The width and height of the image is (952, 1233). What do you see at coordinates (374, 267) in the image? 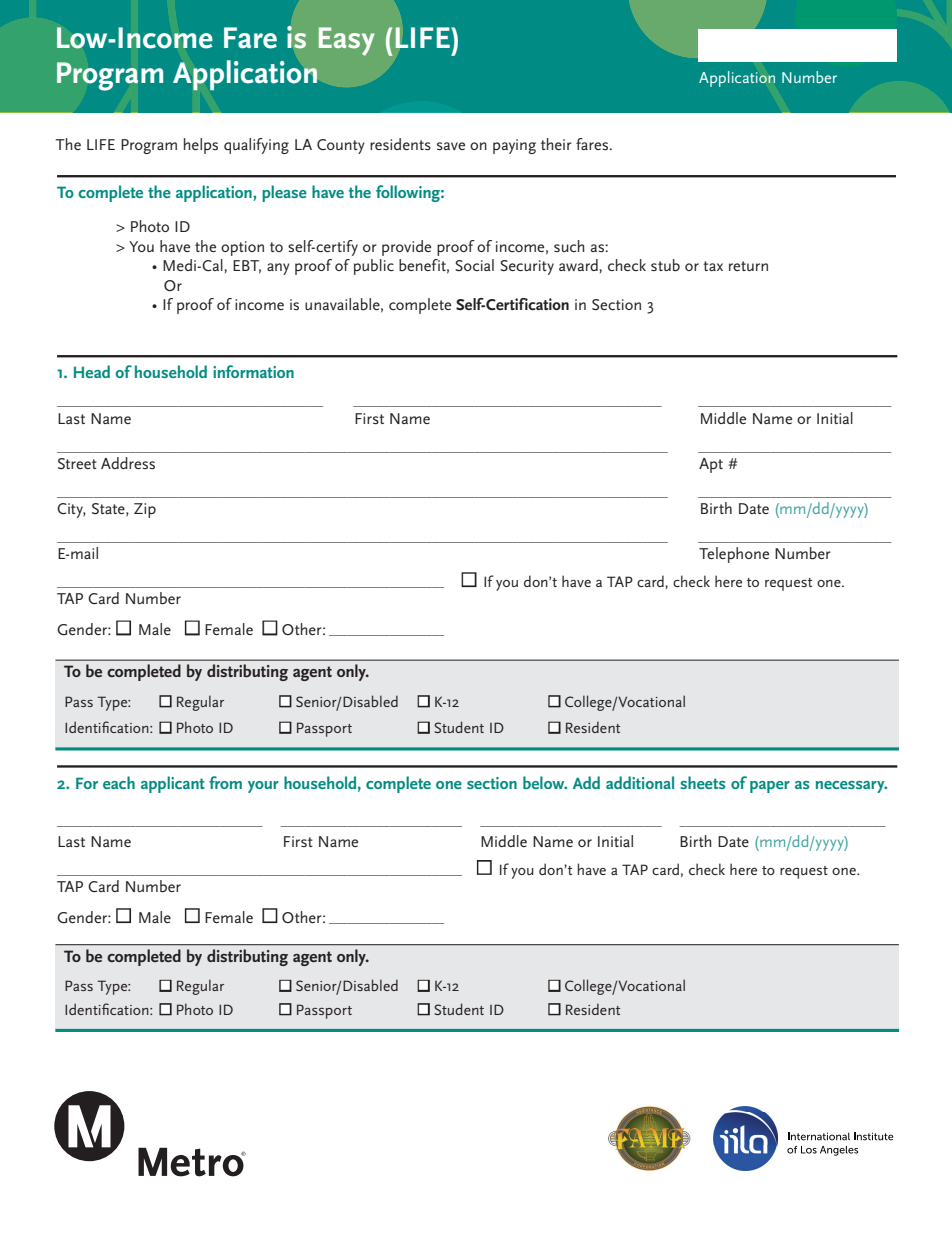
I see `public` at bounding box center [374, 267].
